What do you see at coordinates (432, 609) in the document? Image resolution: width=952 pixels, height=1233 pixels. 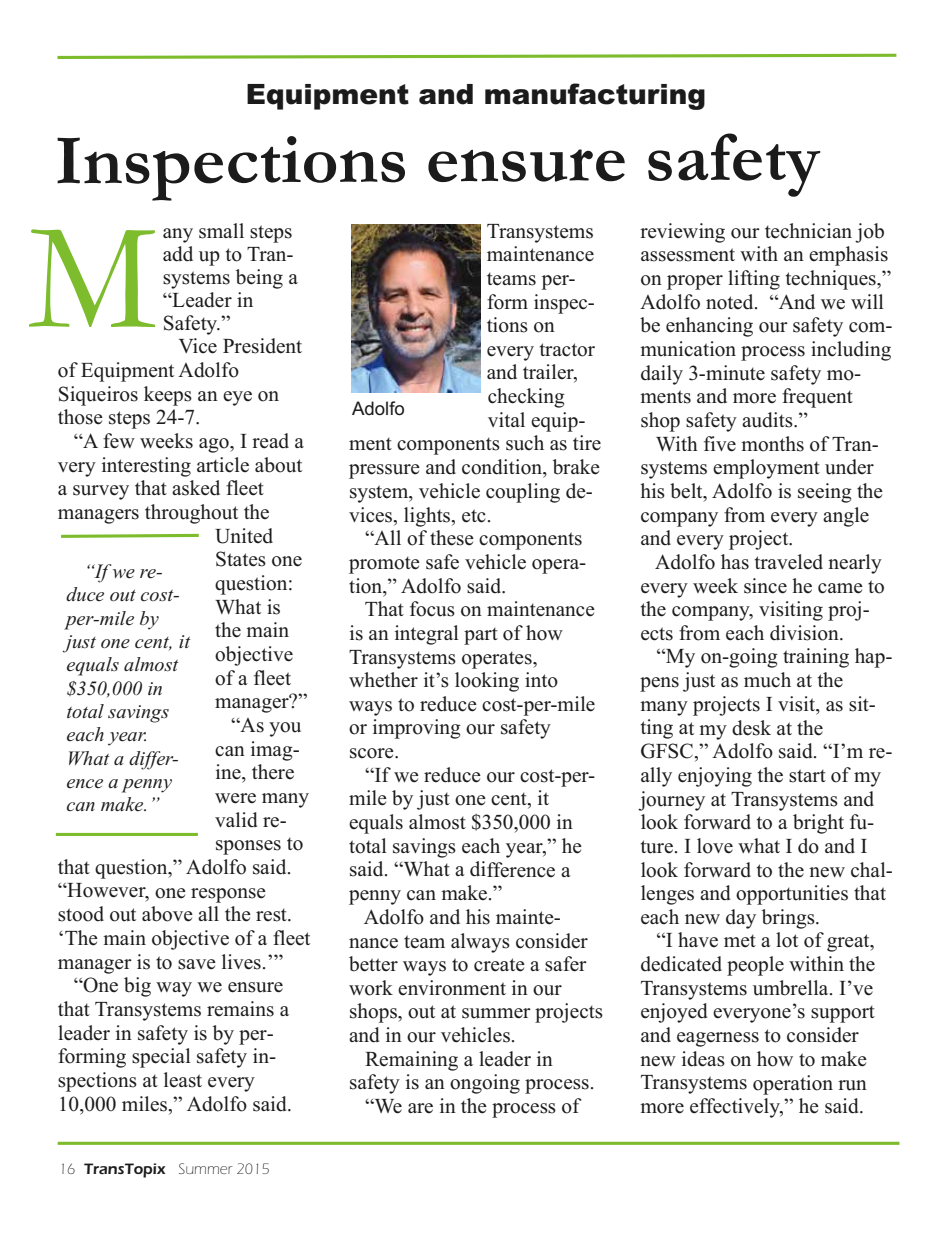 I see `focus` at bounding box center [432, 609].
